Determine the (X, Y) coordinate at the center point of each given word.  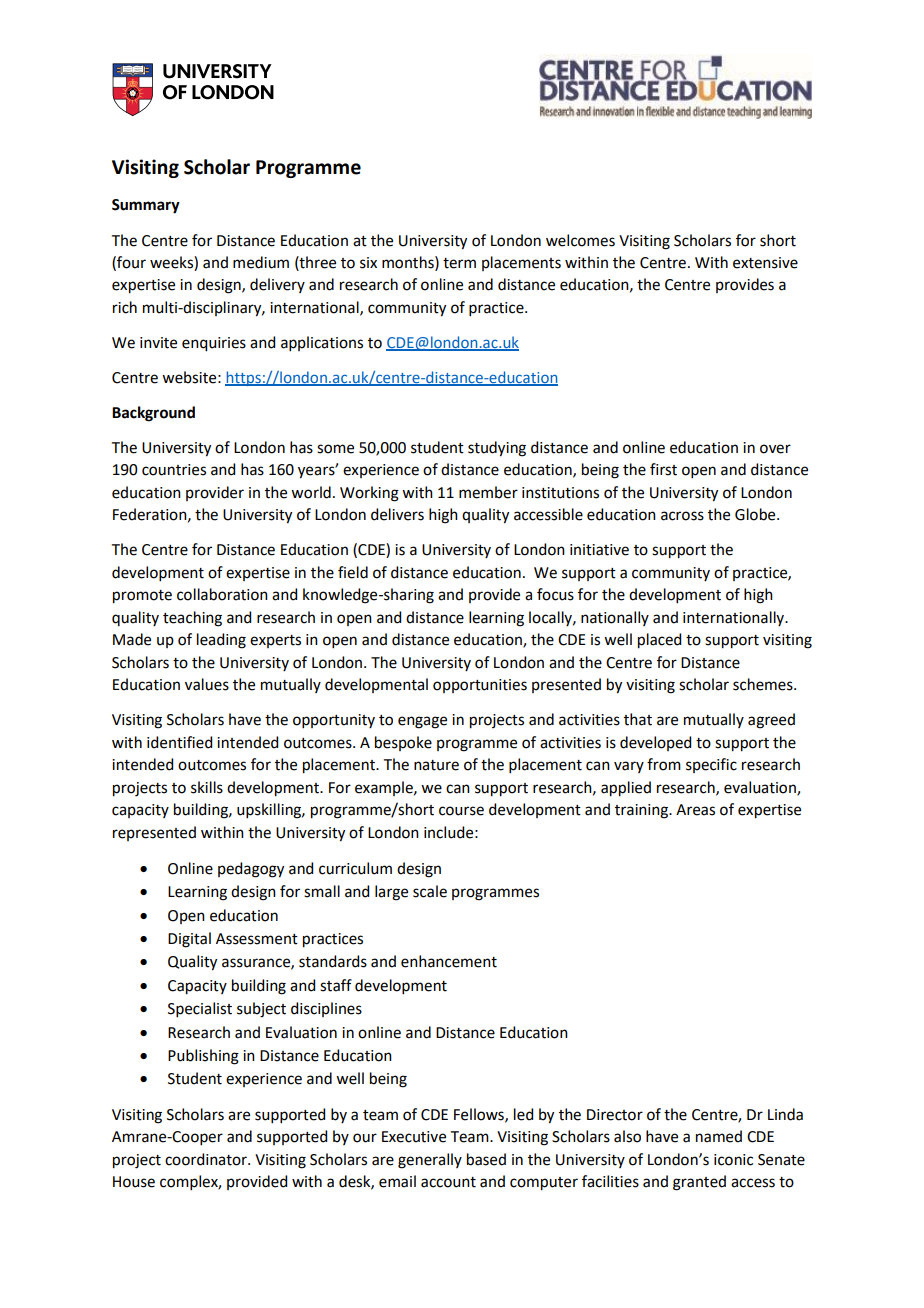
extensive (765, 263)
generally (430, 1161)
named (719, 1136)
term (459, 263)
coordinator (207, 1159)
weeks (172, 263)
